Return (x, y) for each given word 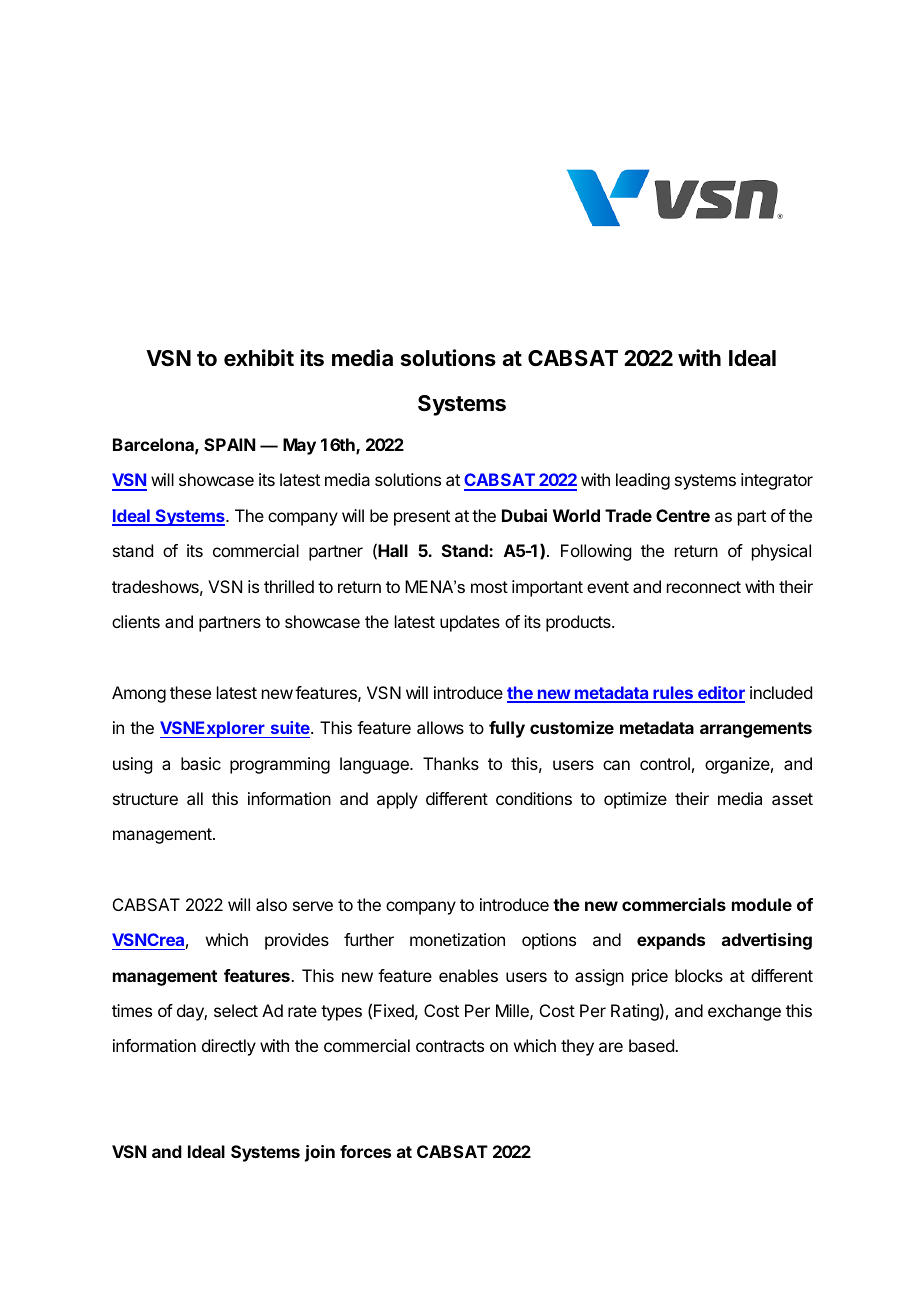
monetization (457, 939)
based (652, 1045)
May (299, 446)
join (320, 1153)
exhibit (259, 358)
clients (136, 621)
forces (365, 1151)
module (762, 904)
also (271, 904)
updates (470, 623)
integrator (777, 481)
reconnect (704, 587)
